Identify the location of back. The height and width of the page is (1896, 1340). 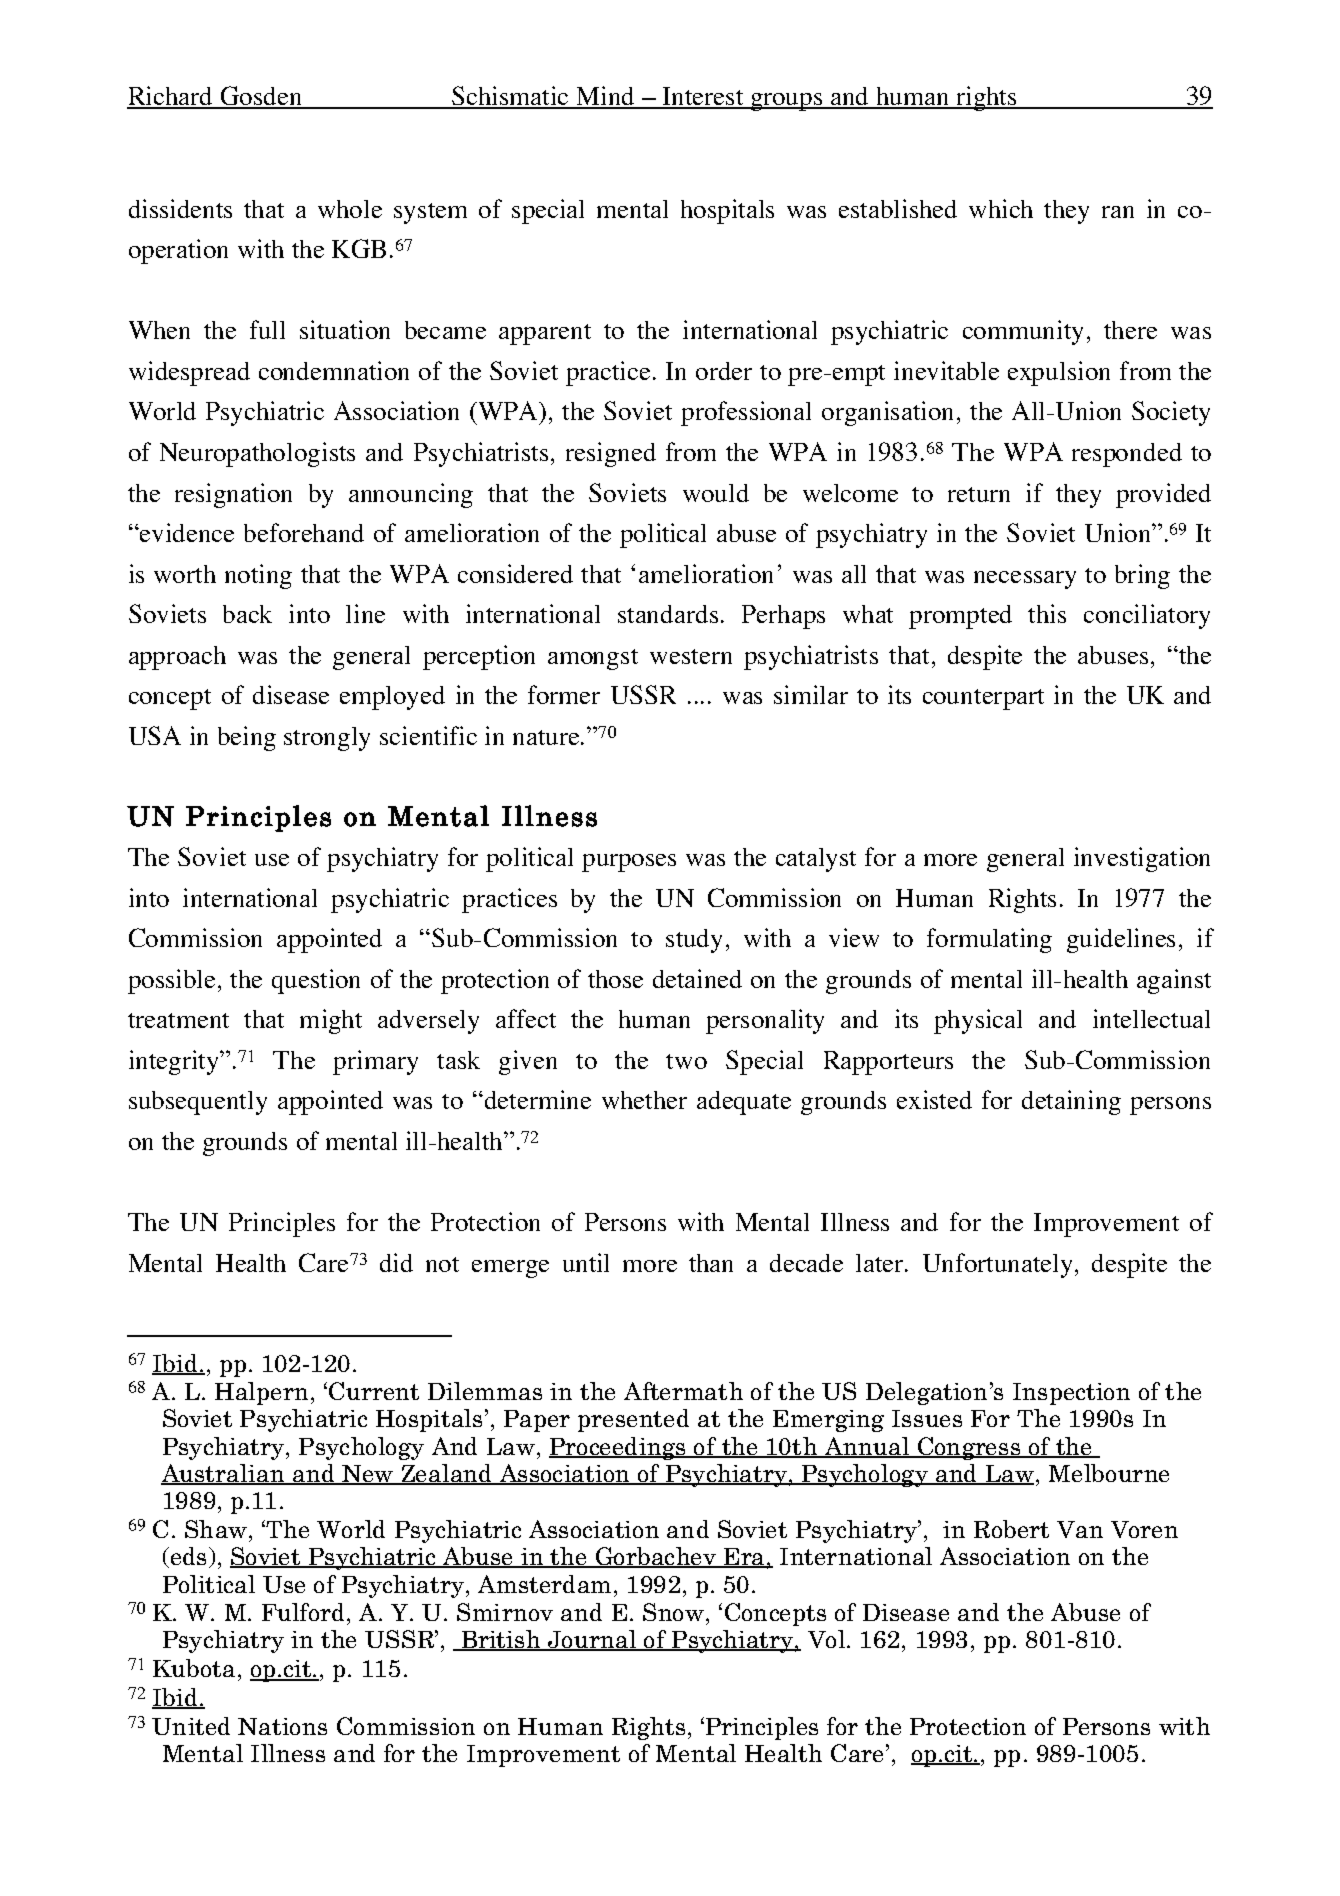
(247, 614).
